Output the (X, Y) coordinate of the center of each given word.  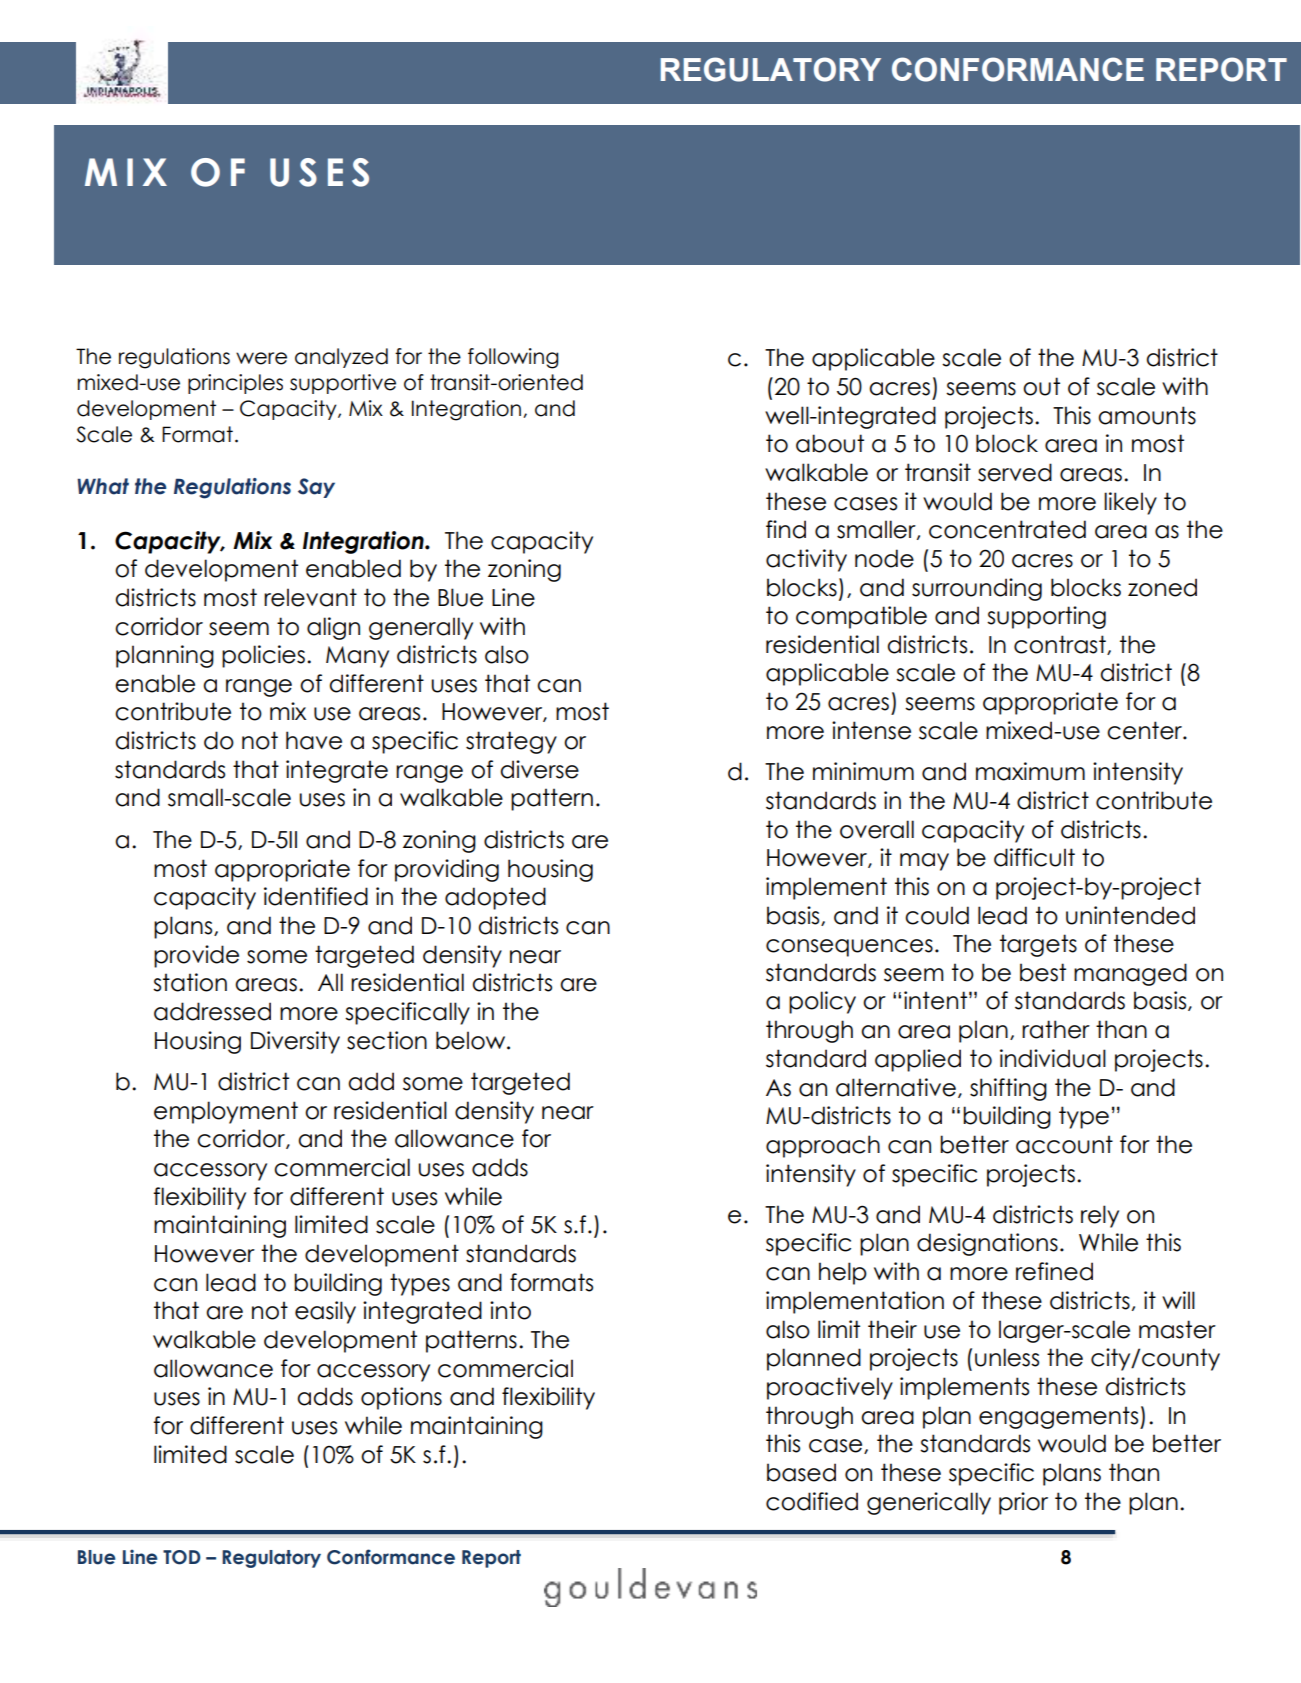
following (513, 358)
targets (1038, 945)
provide (196, 956)
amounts (1147, 415)
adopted (495, 898)
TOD (182, 1557)
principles (235, 384)
